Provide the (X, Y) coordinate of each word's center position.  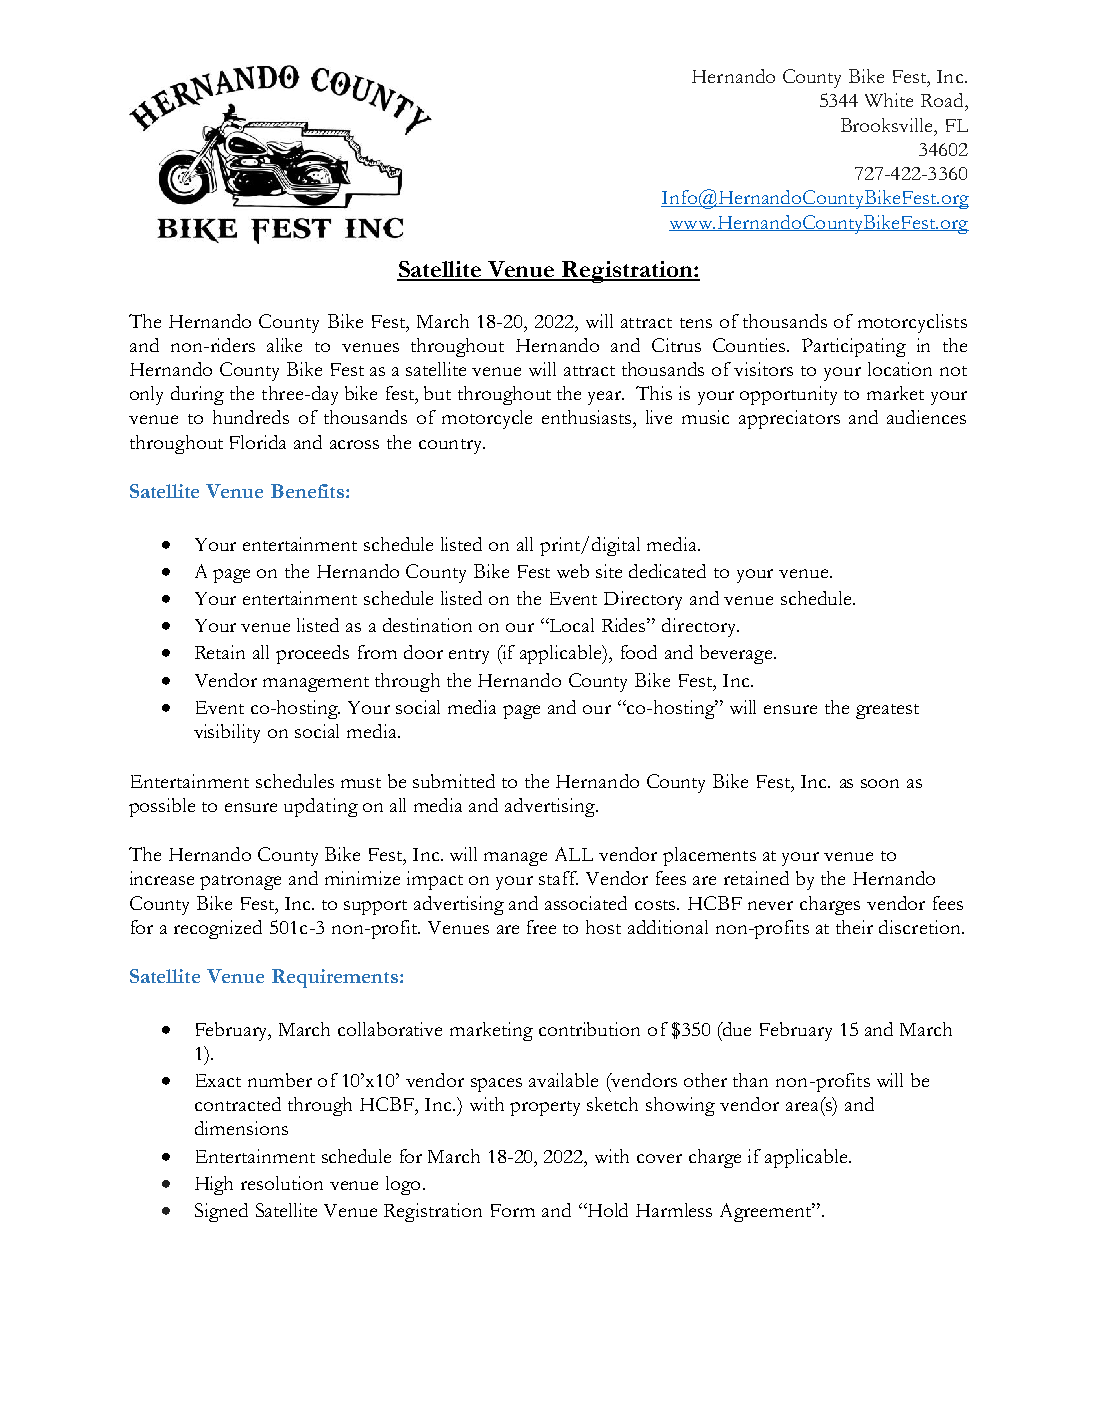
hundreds (251, 417)
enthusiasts (588, 417)
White (889, 100)
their (854, 927)
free (541, 927)
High (214, 1185)
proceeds (312, 654)
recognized (218, 929)
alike (284, 345)
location (900, 369)
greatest (887, 711)
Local (571, 625)
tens (696, 323)
